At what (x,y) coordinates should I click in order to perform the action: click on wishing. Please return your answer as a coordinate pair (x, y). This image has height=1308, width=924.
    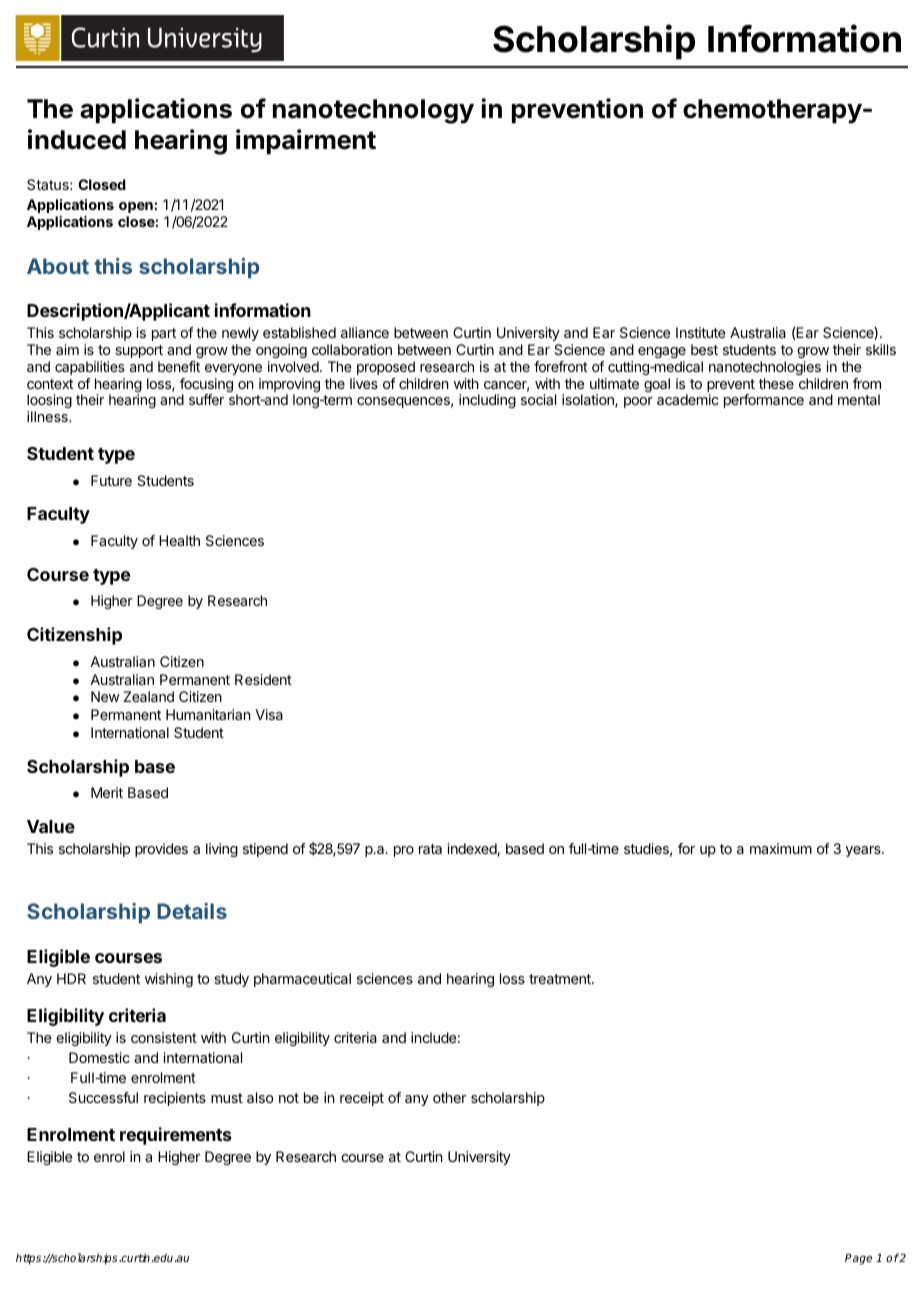
    Looking at the image, I should click on (169, 980).
